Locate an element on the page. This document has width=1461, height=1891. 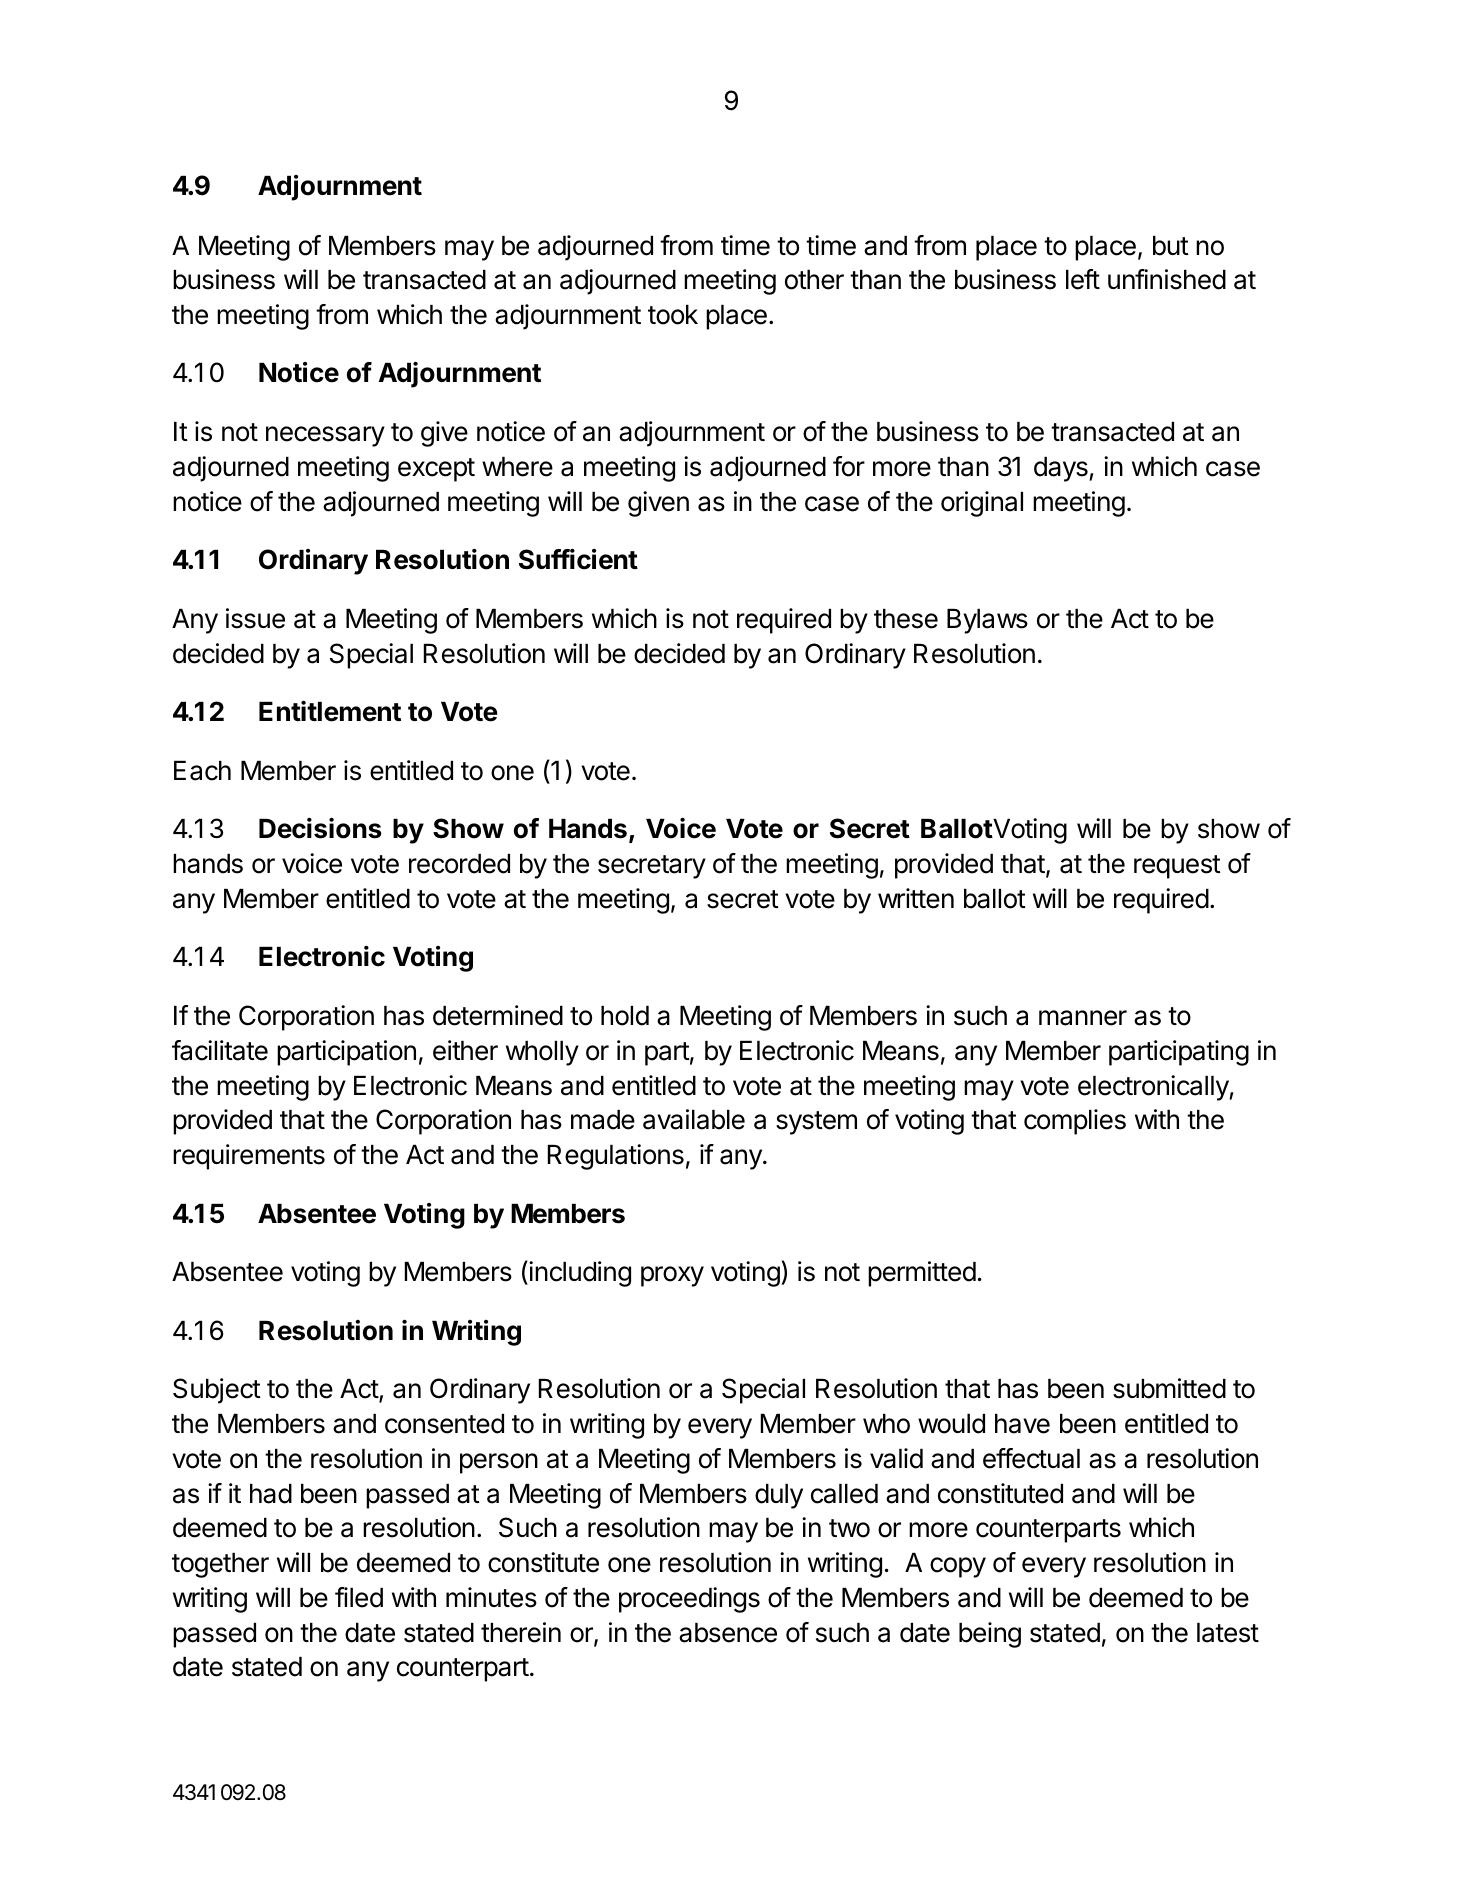
complies is located at coordinates (1075, 1122).
